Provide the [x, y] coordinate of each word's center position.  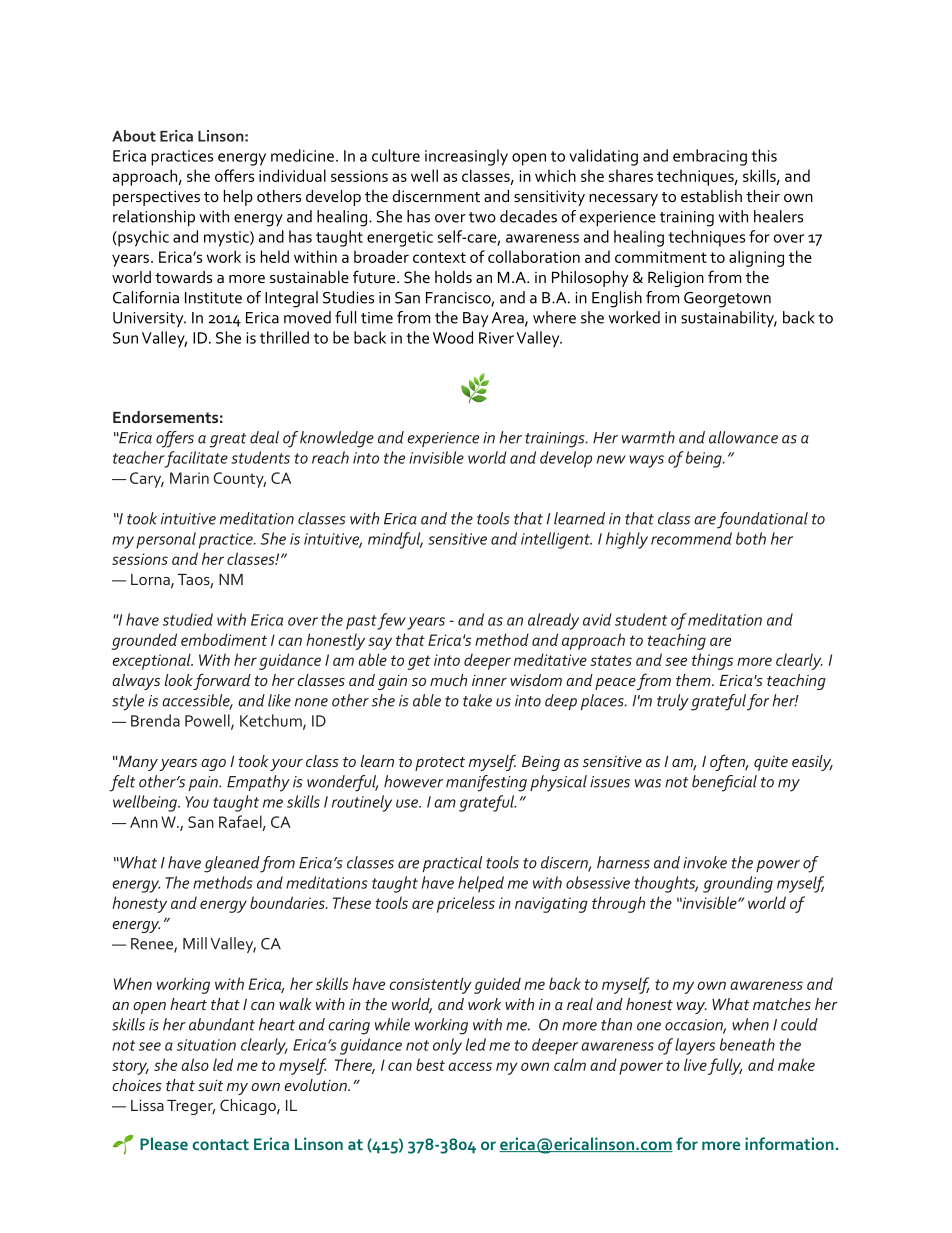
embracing [710, 157]
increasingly [466, 157]
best [430, 1064]
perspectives [156, 198]
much [448, 680]
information [789, 1143]
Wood [453, 337]
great [227, 440]
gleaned [232, 864]
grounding [738, 884]
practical [452, 864]
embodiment [224, 639]
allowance [743, 437]
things [712, 661]
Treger [191, 1107]
